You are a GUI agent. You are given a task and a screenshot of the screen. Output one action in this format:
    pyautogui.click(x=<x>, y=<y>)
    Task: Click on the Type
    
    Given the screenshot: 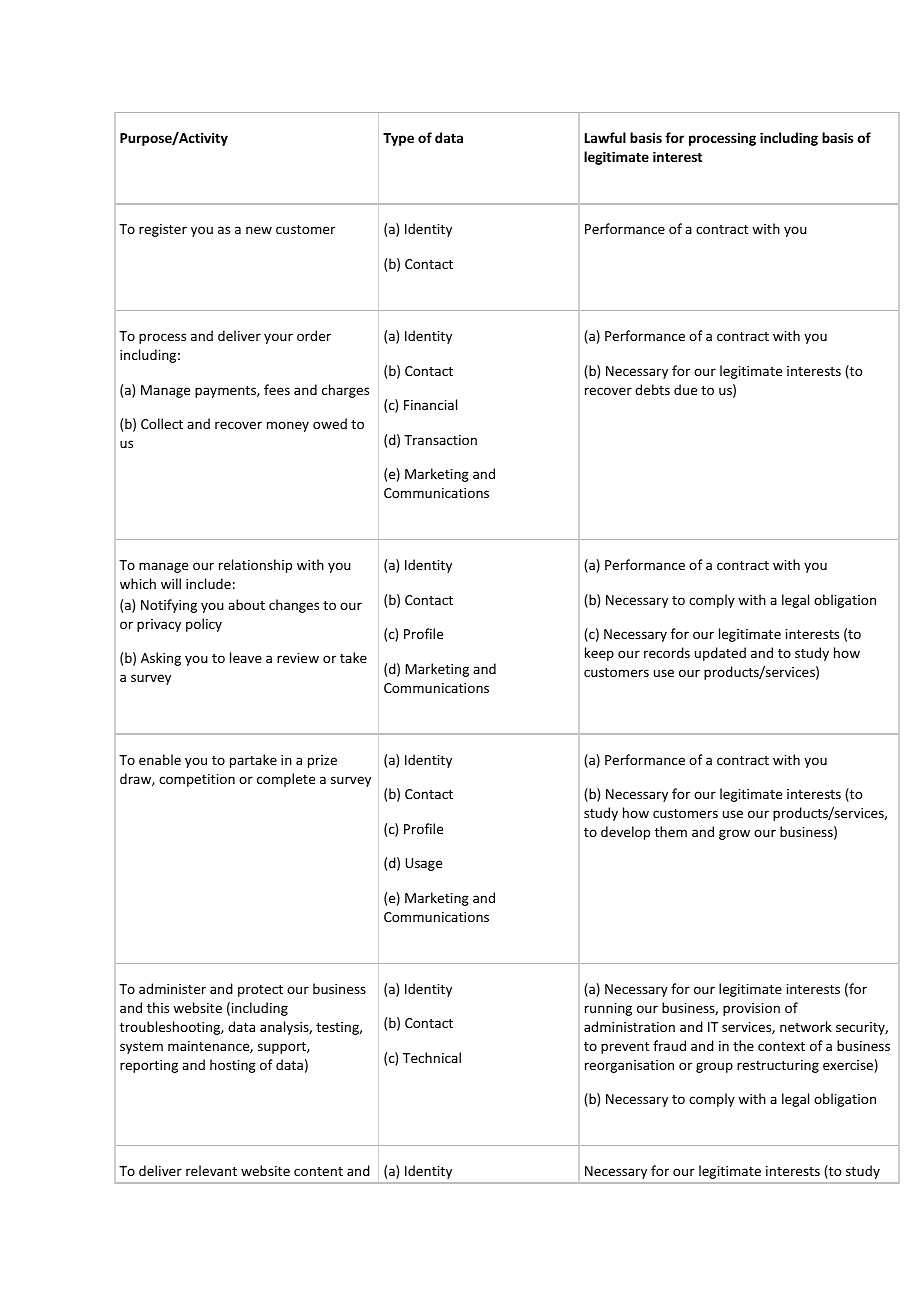 What is the action you would take?
    pyautogui.click(x=398, y=139)
